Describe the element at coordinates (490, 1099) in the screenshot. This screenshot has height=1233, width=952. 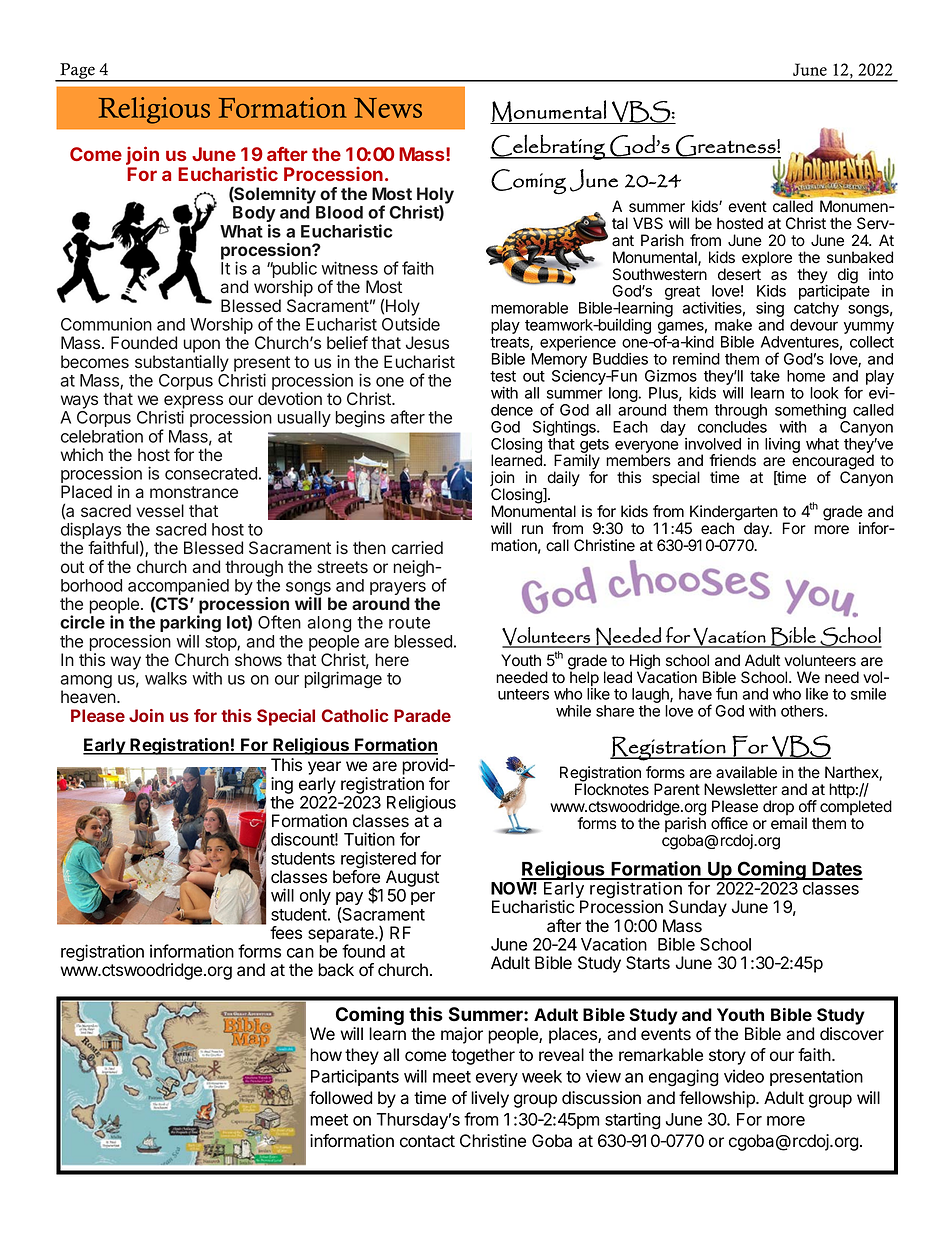
I see `lively` at that location.
